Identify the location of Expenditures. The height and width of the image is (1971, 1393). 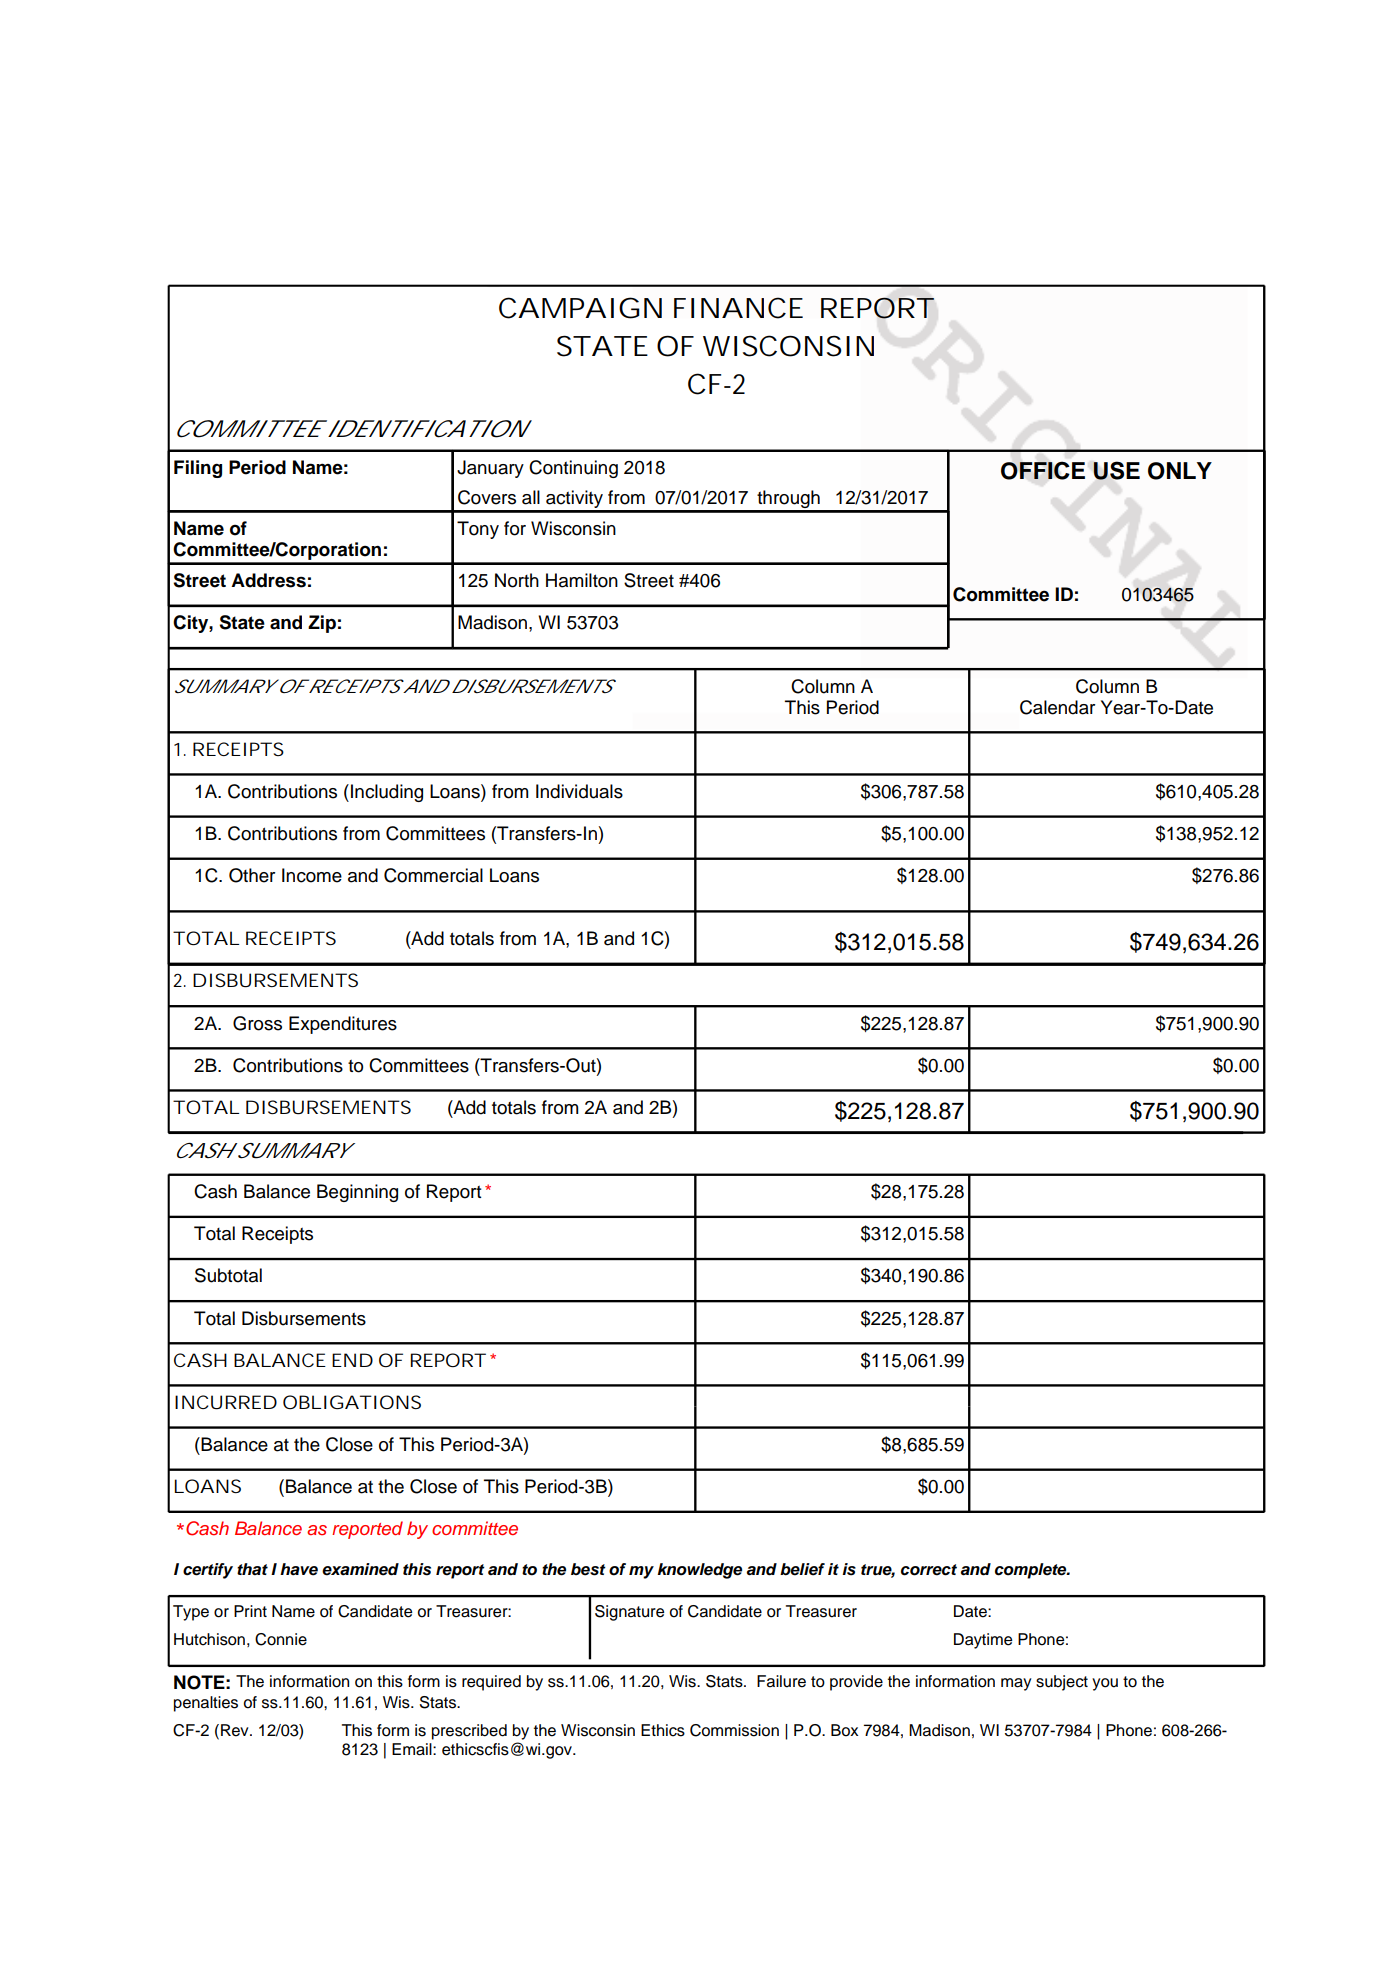
(343, 1025).
